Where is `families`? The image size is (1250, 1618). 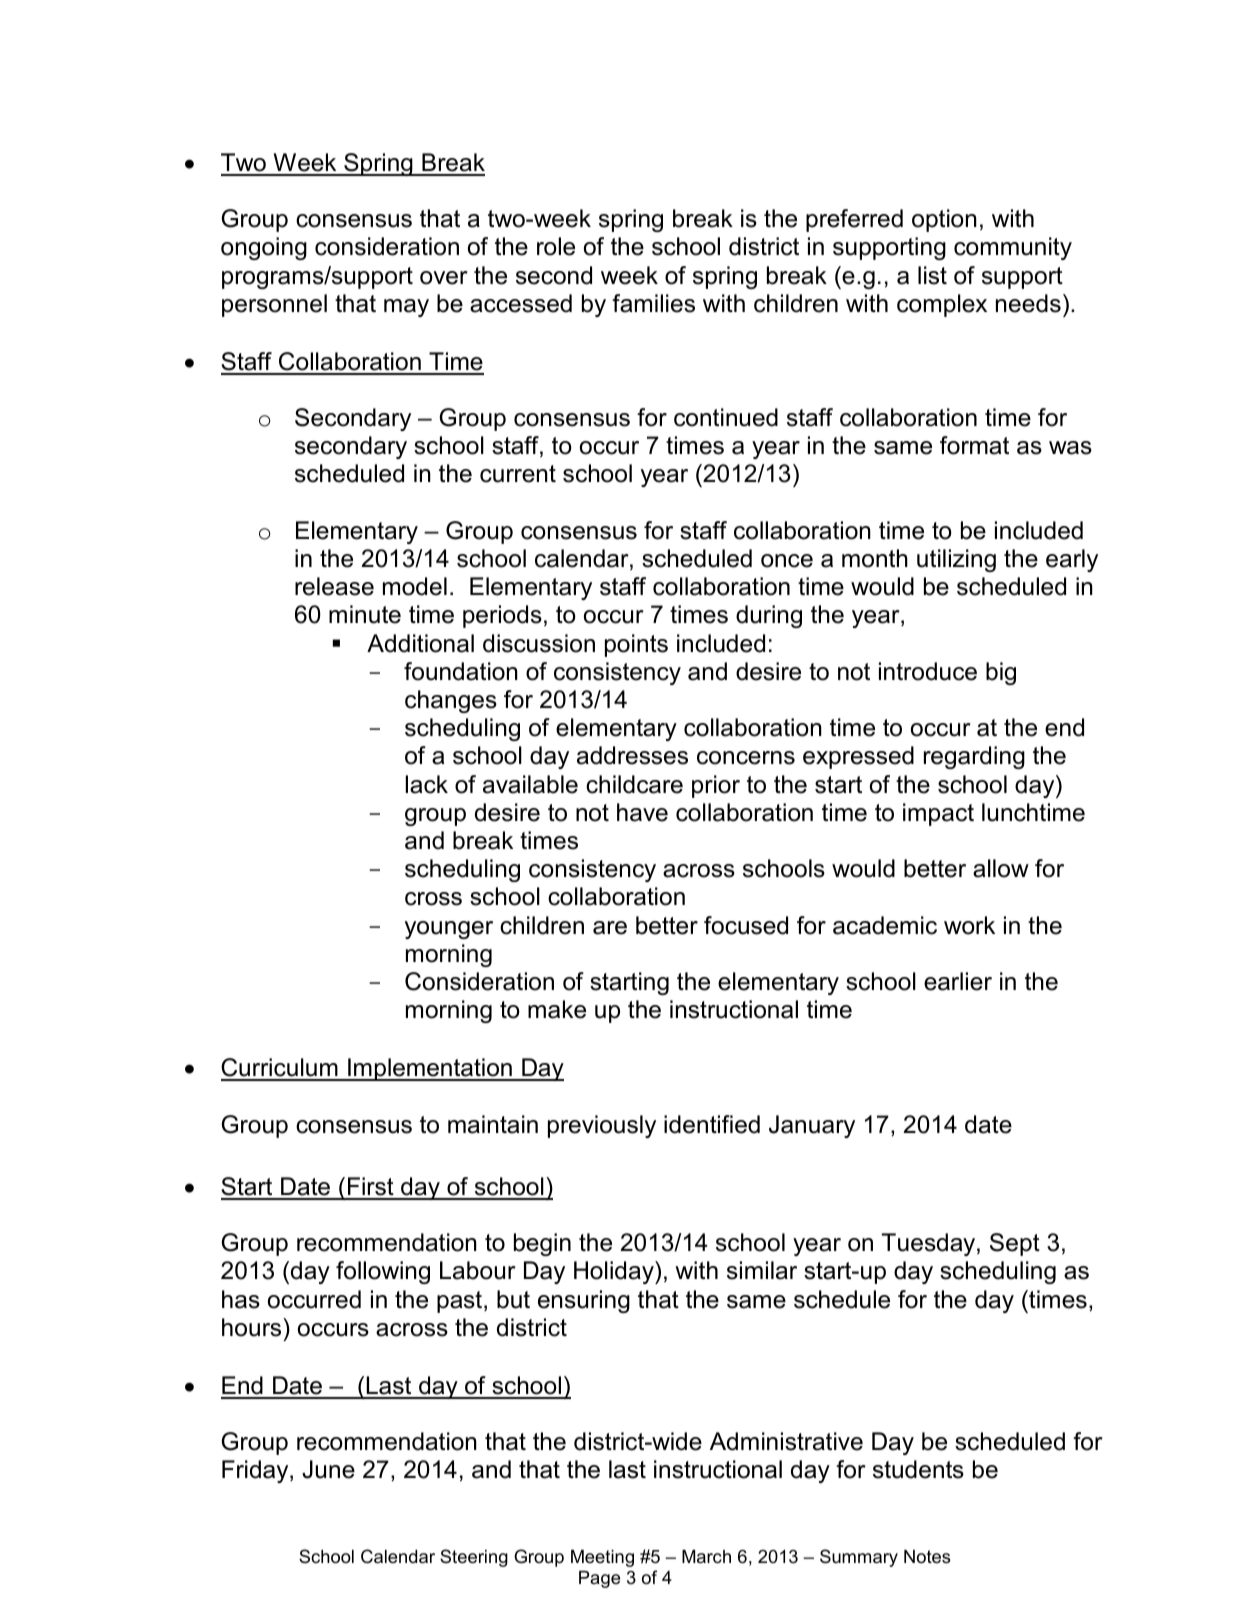
families is located at coordinates (653, 303).
